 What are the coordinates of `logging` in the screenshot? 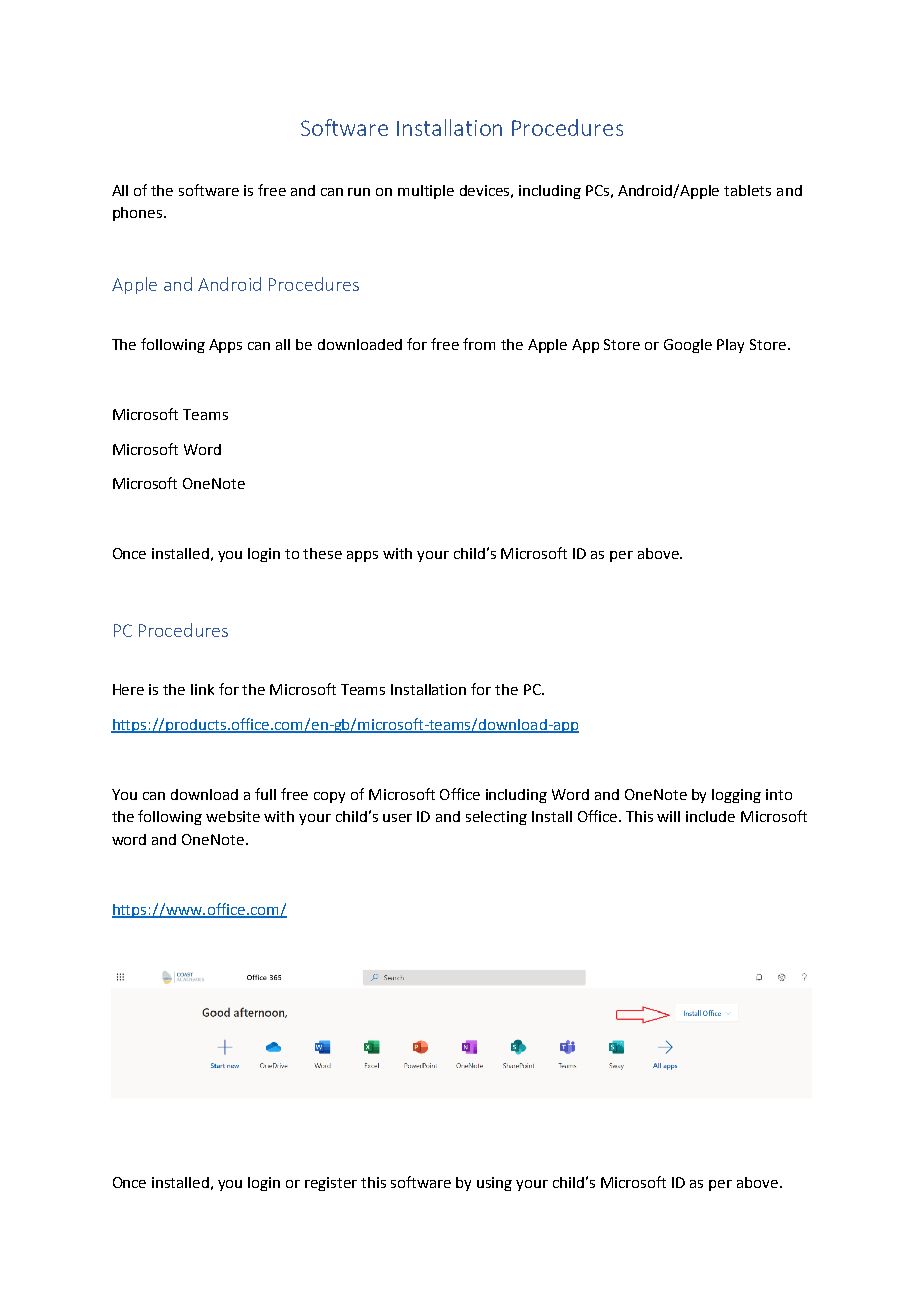 It's located at (736, 796).
